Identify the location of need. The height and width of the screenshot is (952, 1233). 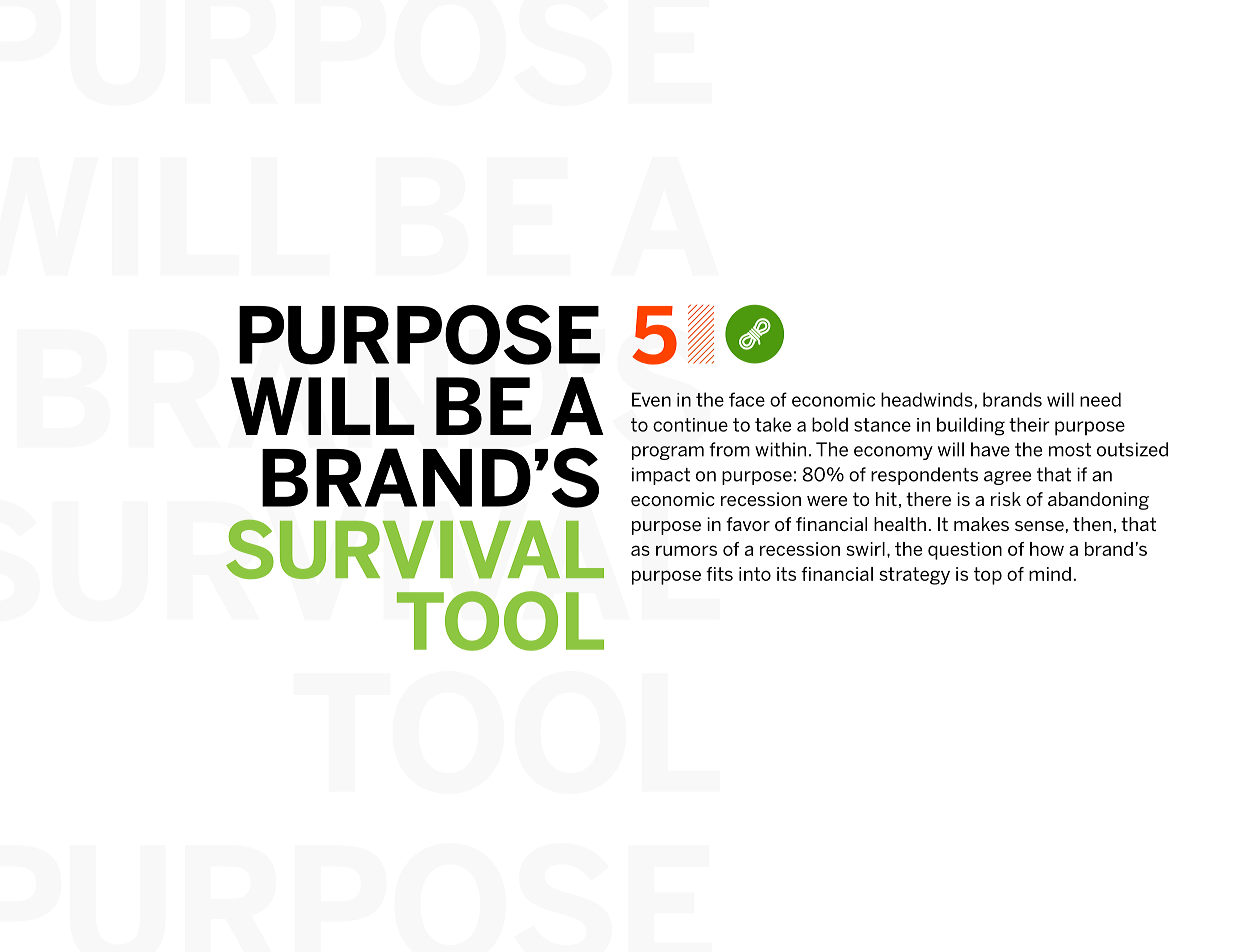
(1100, 399).
